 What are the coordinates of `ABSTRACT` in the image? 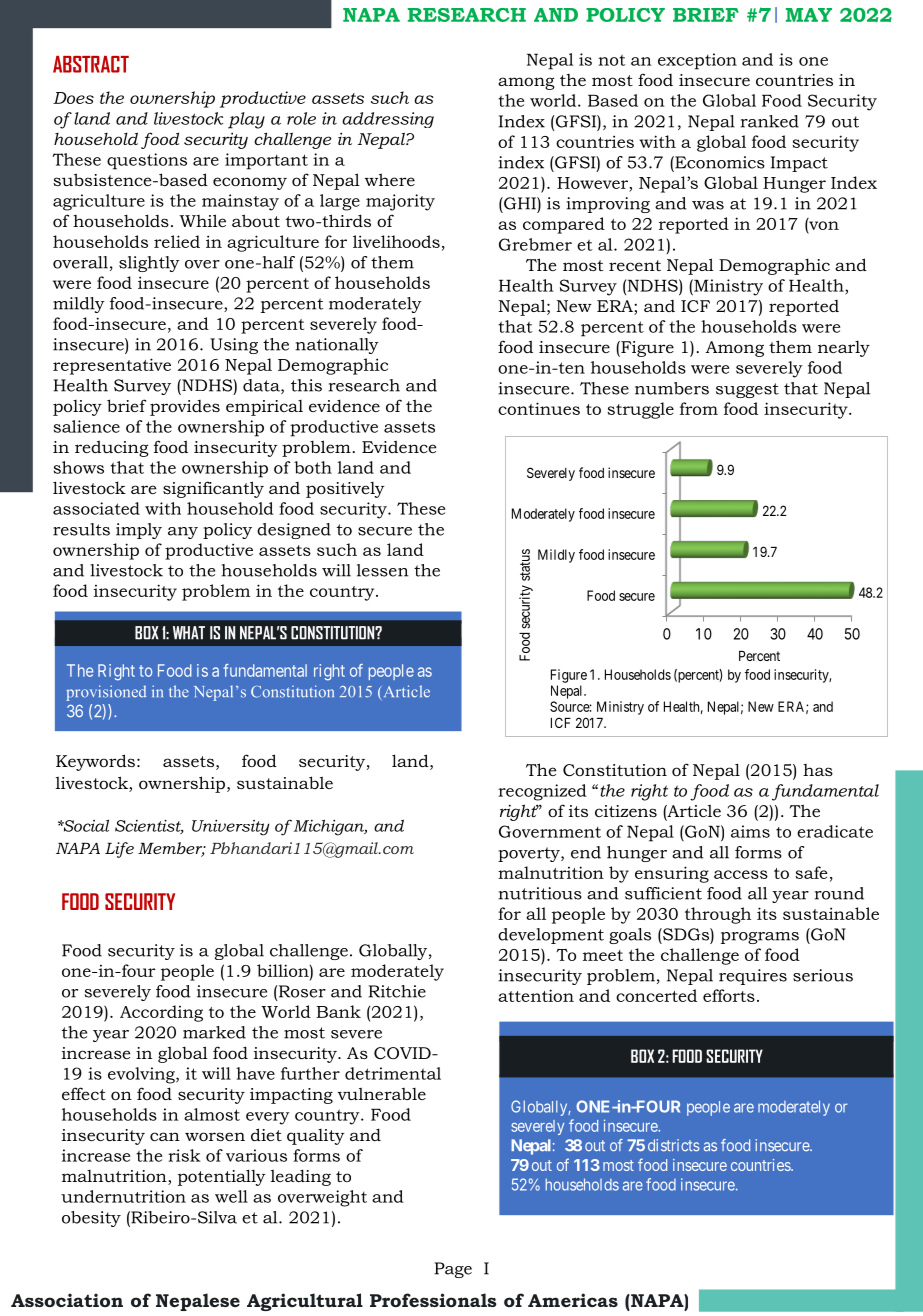 It's located at (91, 64).
